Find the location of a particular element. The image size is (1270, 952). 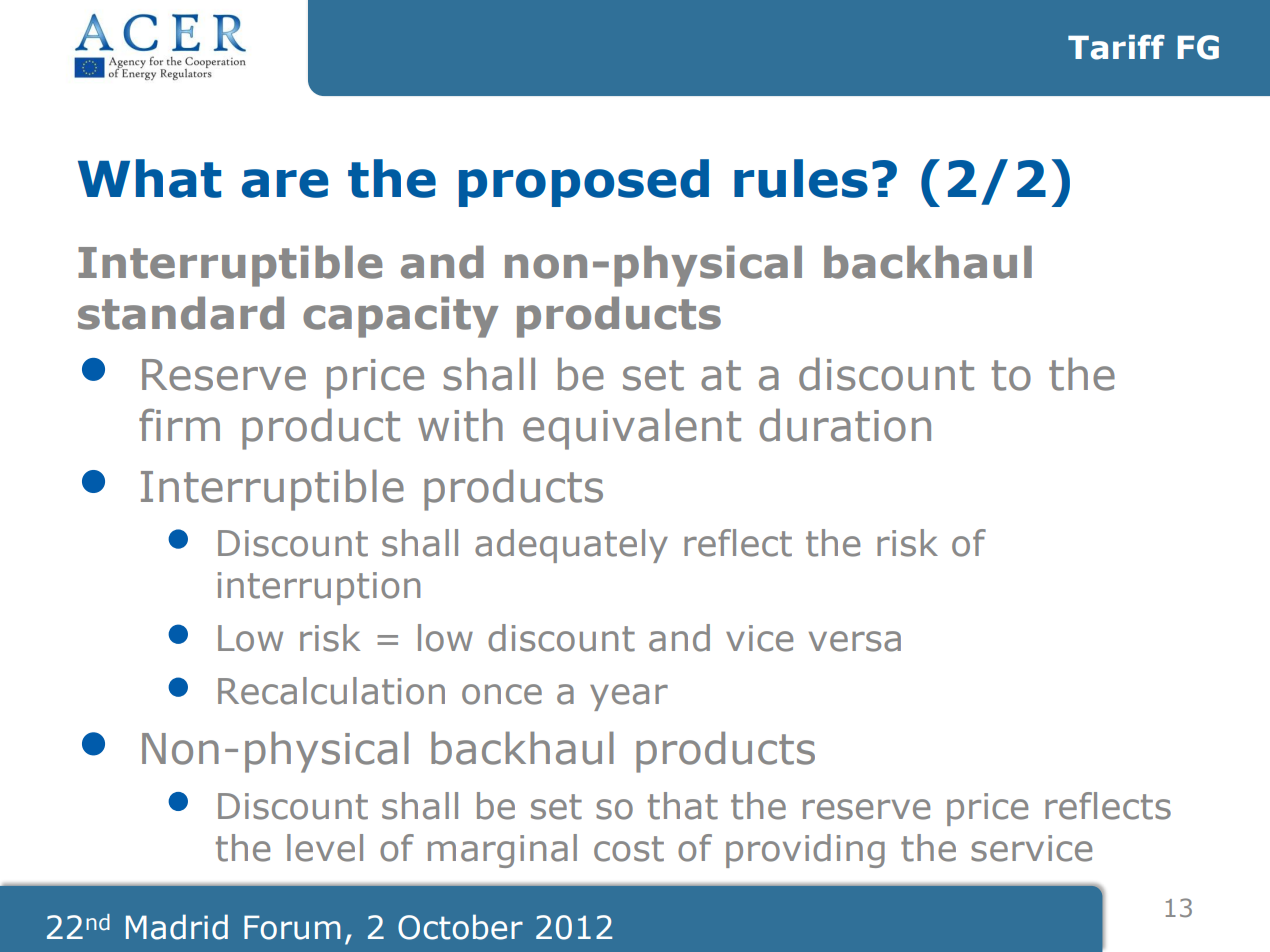

year is located at coordinates (629, 697).
